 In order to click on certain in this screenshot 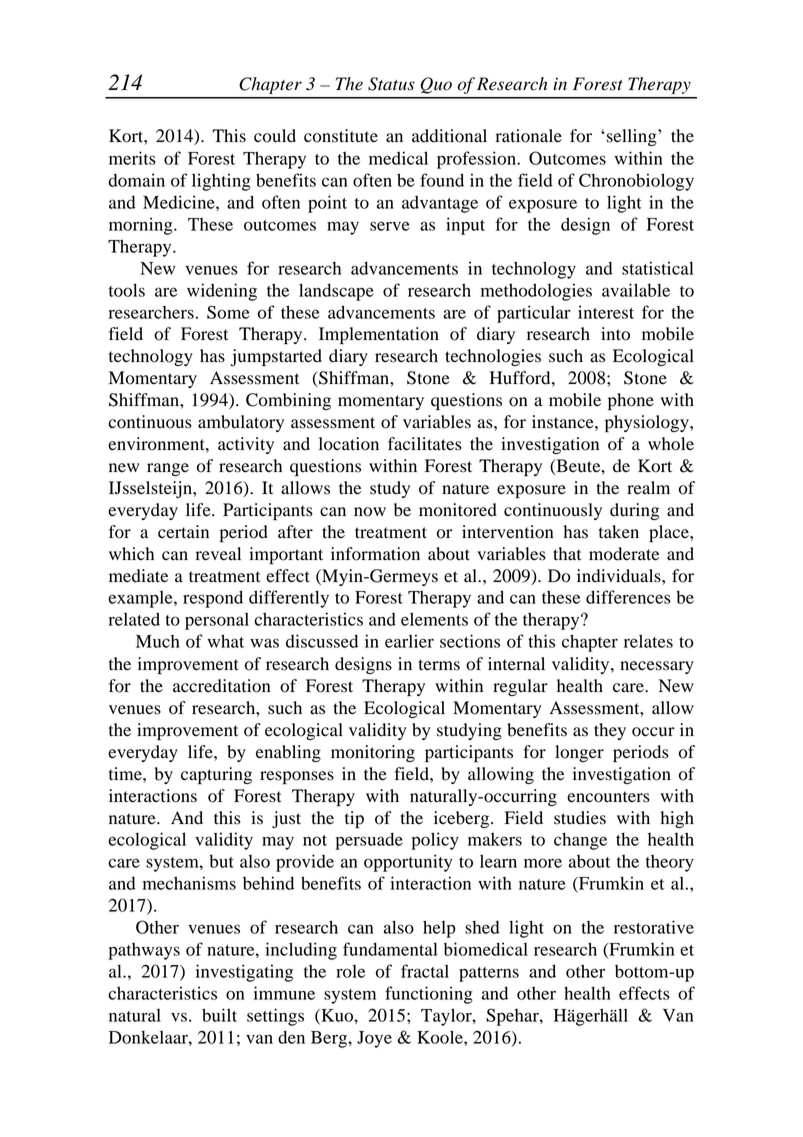, I will do `click(183, 532)`.
